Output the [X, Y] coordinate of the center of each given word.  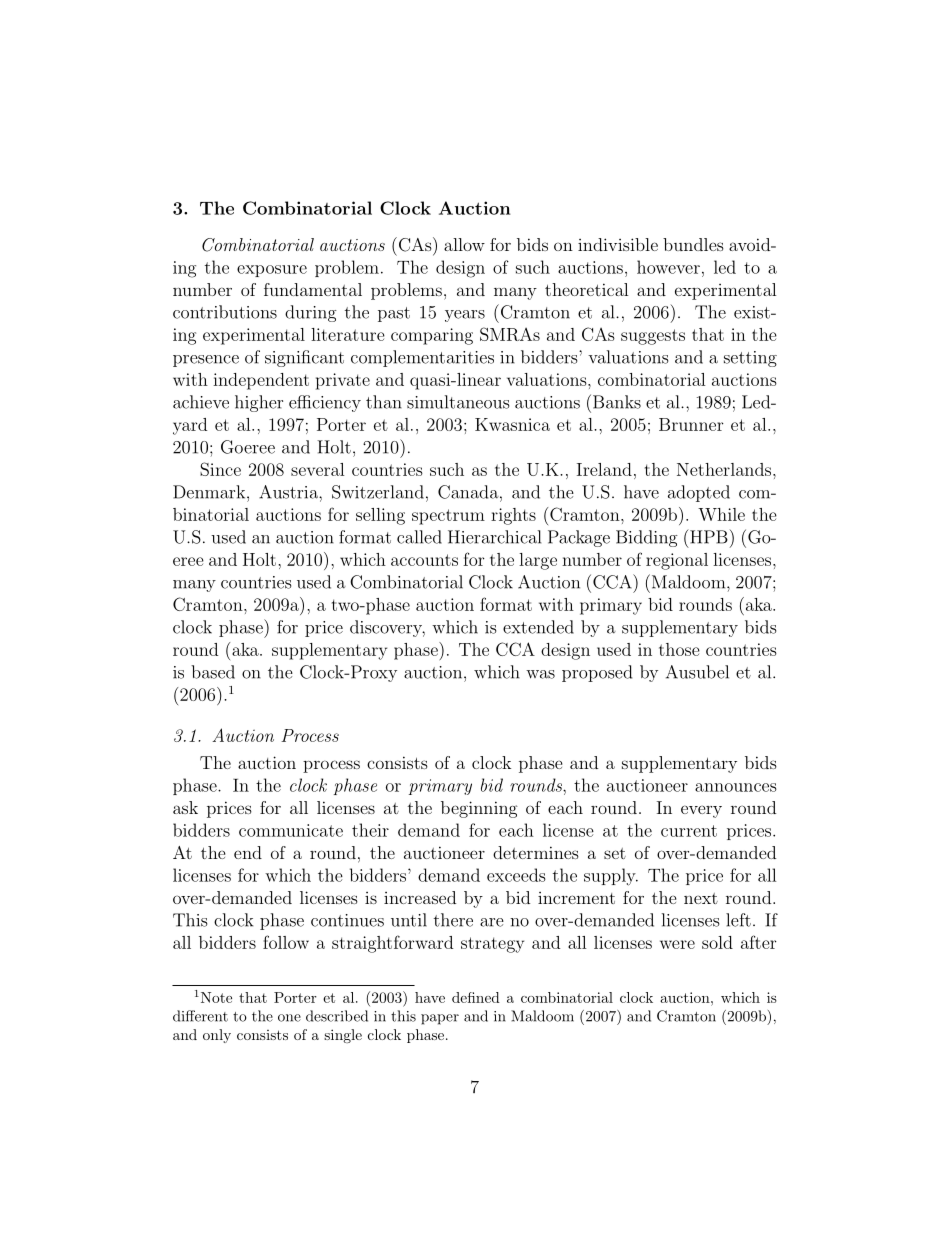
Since [220, 469]
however [668, 267]
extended [538, 627]
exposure [272, 271]
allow [464, 244]
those [679, 649]
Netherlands [724, 469]
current [689, 831]
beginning [479, 809]
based [213, 672]
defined [476, 997]
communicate [291, 830]
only [217, 1036]
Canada [468, 492]
